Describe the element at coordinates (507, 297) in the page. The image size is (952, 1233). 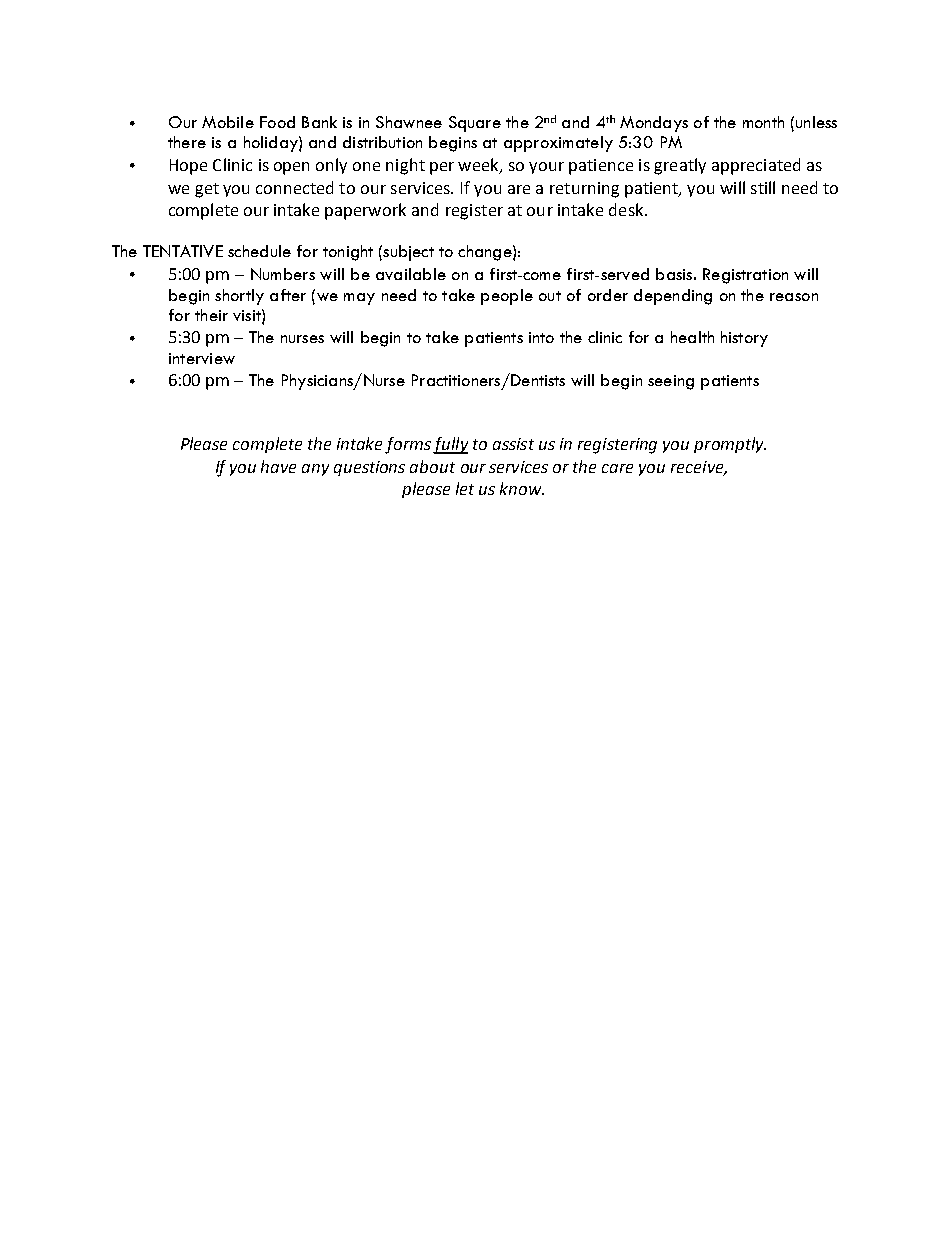
I see `people` at that location.
